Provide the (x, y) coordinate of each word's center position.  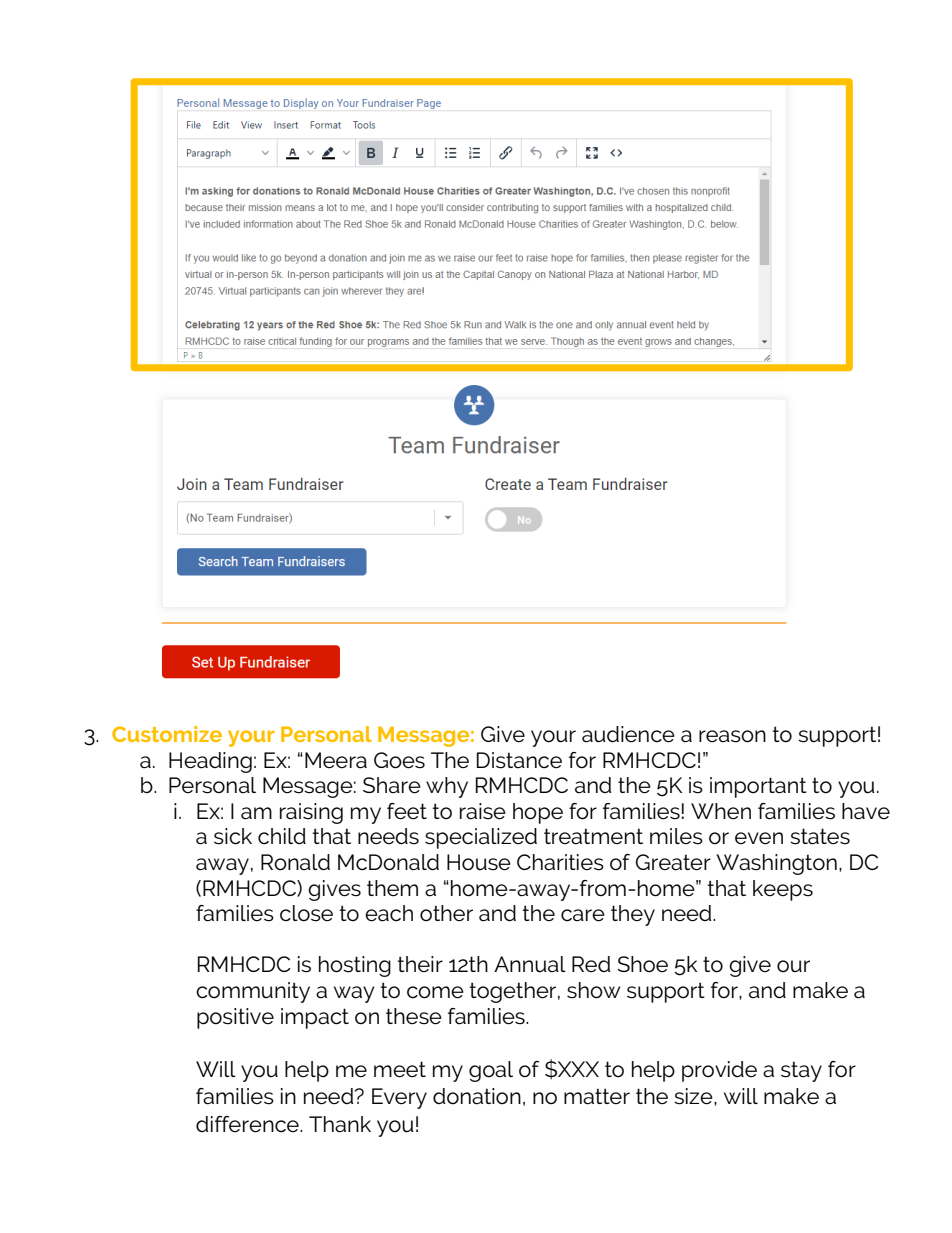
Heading (210, 762)
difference (248, 1124)
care (583, 915)
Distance (519, 760)
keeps (783, 890)
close (306, 913)
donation (477, 1096)
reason (732, 736)
